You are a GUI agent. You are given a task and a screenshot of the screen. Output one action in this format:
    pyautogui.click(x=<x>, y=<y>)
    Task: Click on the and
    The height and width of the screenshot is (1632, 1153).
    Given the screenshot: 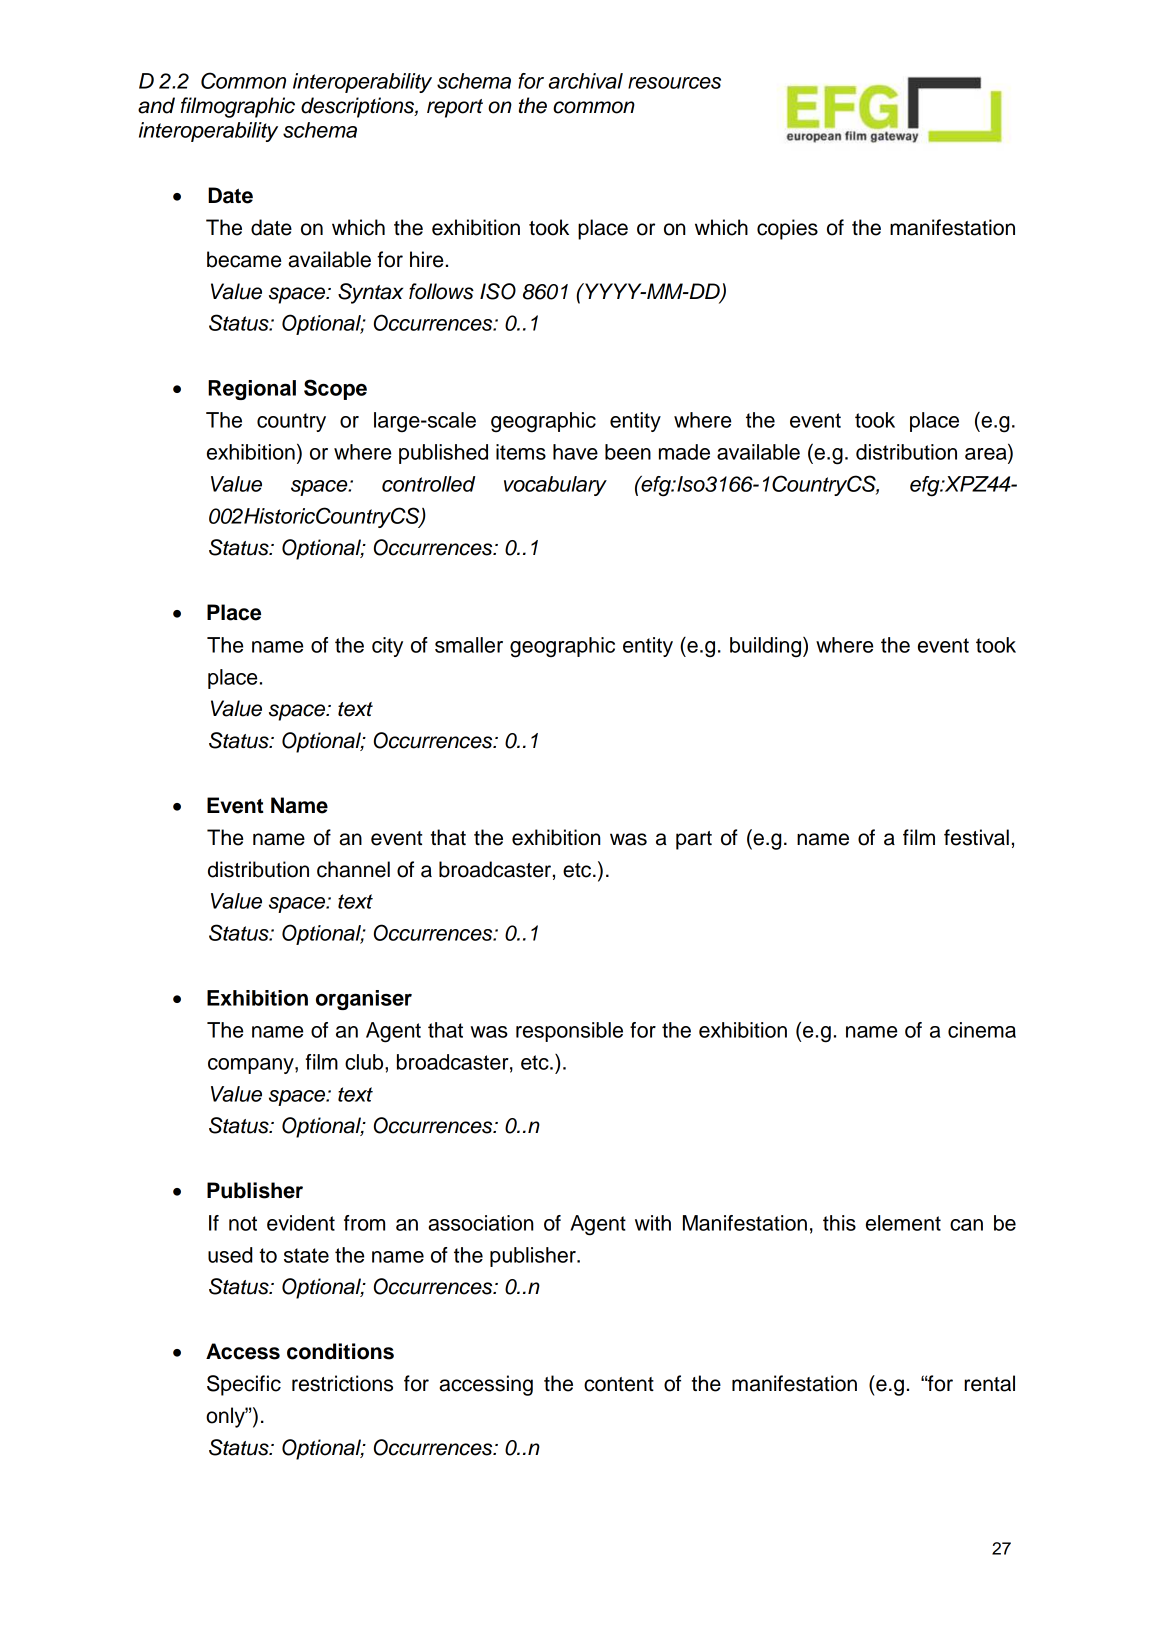 What is the action you would take?
    pyautogui.click(x=156, y=105)
